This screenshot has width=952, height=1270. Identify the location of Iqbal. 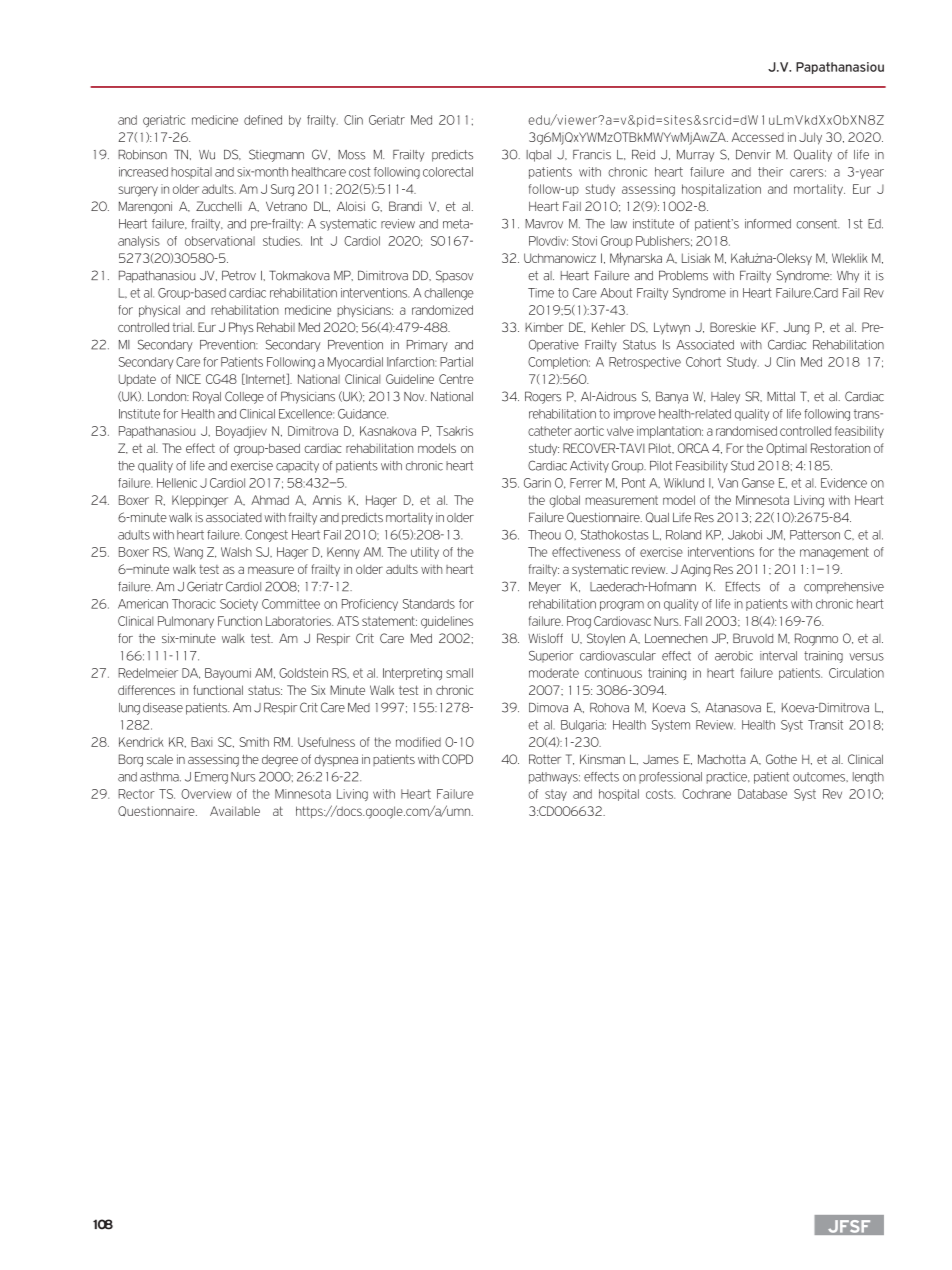
(538, 156).
